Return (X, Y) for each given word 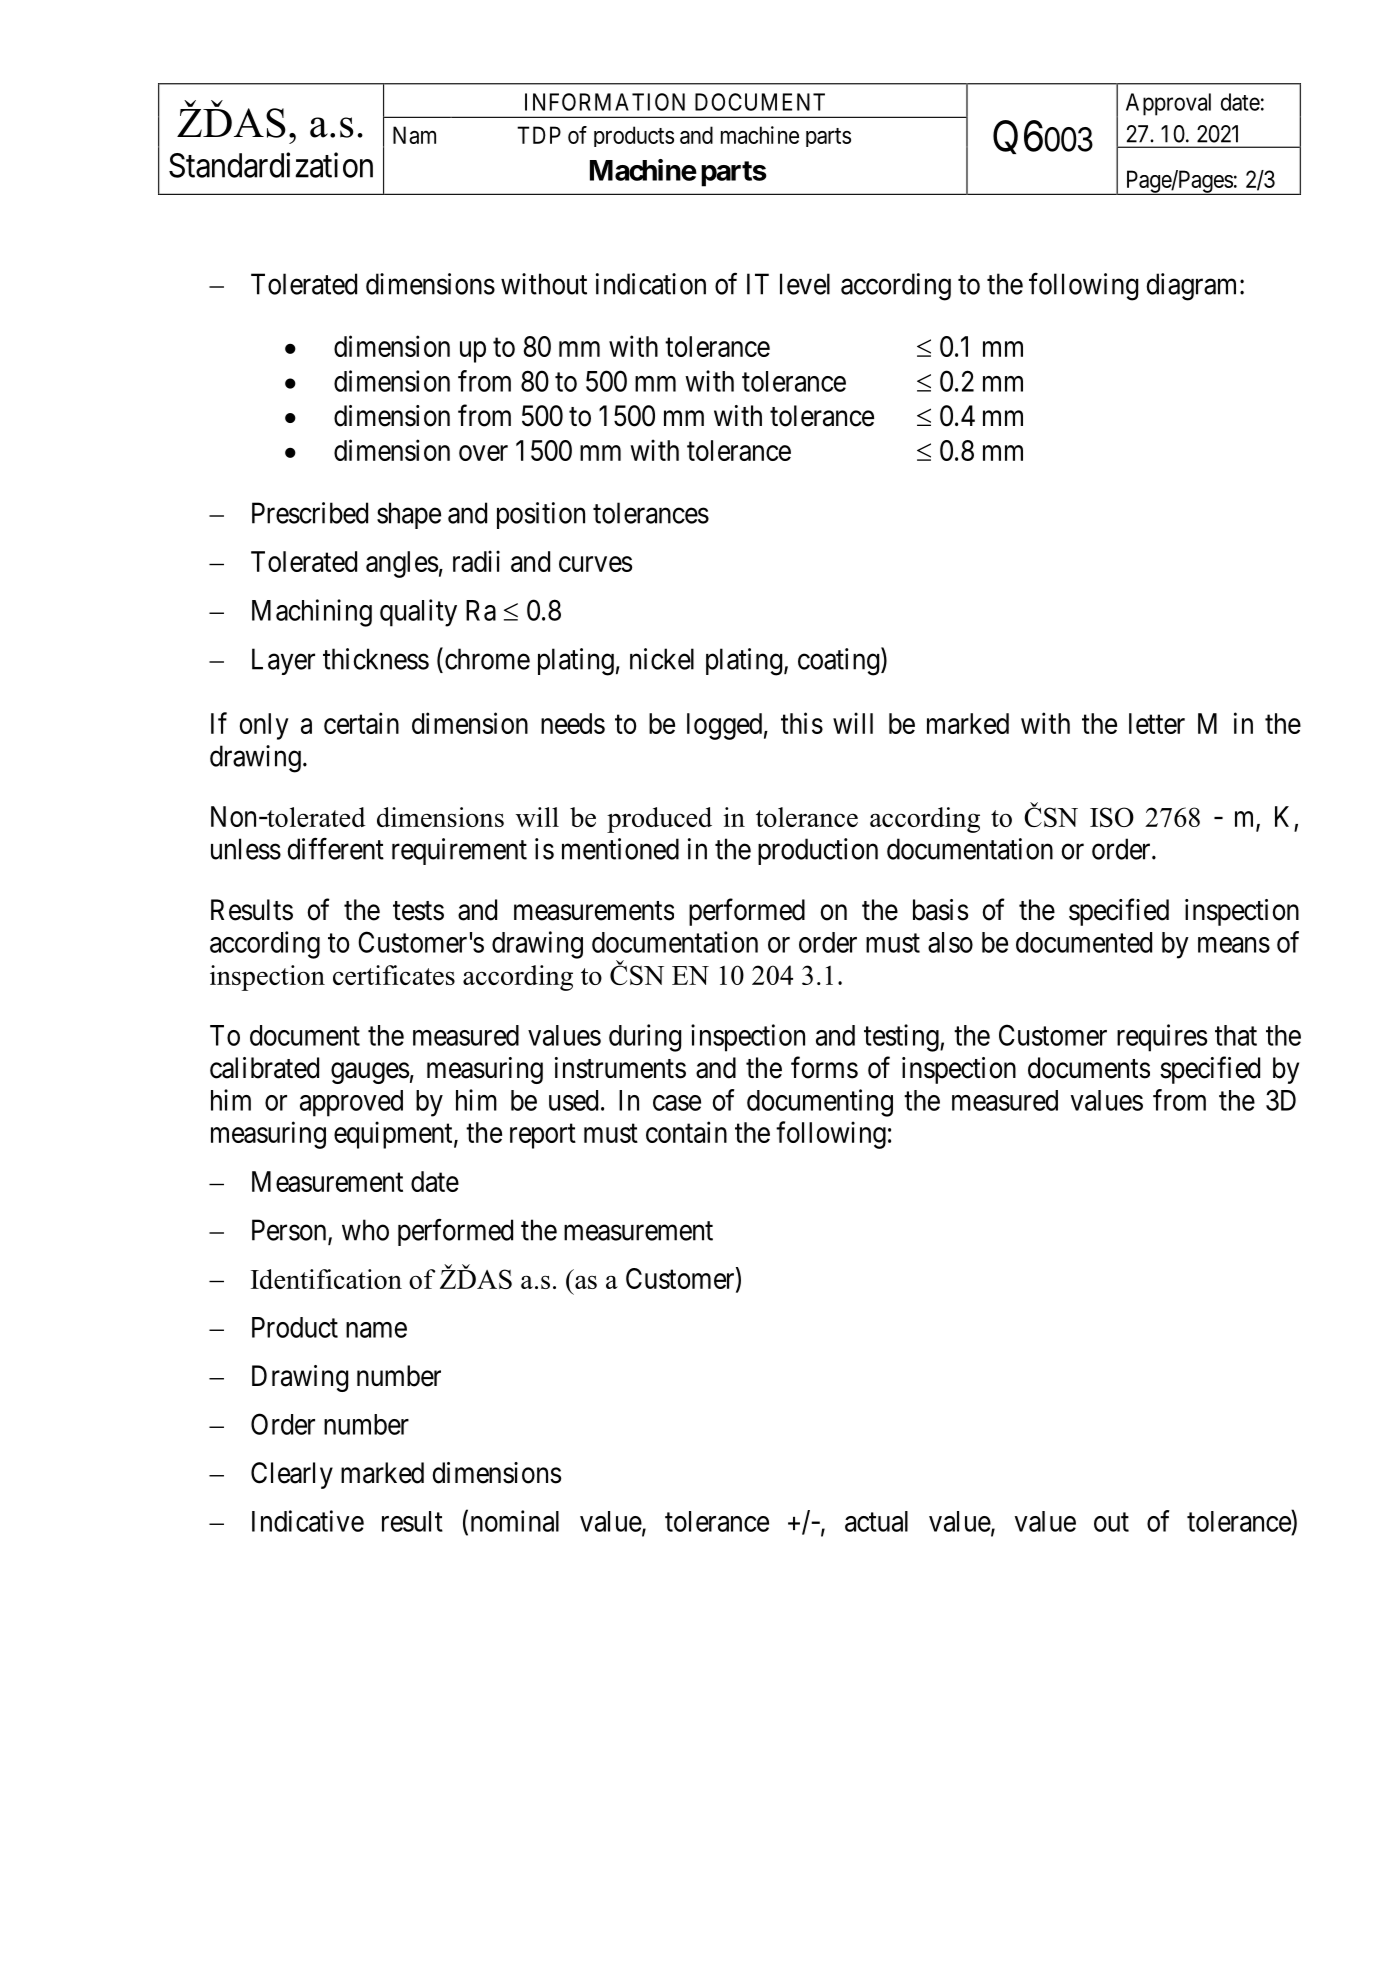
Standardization (271, 165)
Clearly (292, 1475)
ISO (1112, 817)
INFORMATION (605, 102)
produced (659, 820)
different (335, 849)
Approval (1168, 104)
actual (876, 1521)
